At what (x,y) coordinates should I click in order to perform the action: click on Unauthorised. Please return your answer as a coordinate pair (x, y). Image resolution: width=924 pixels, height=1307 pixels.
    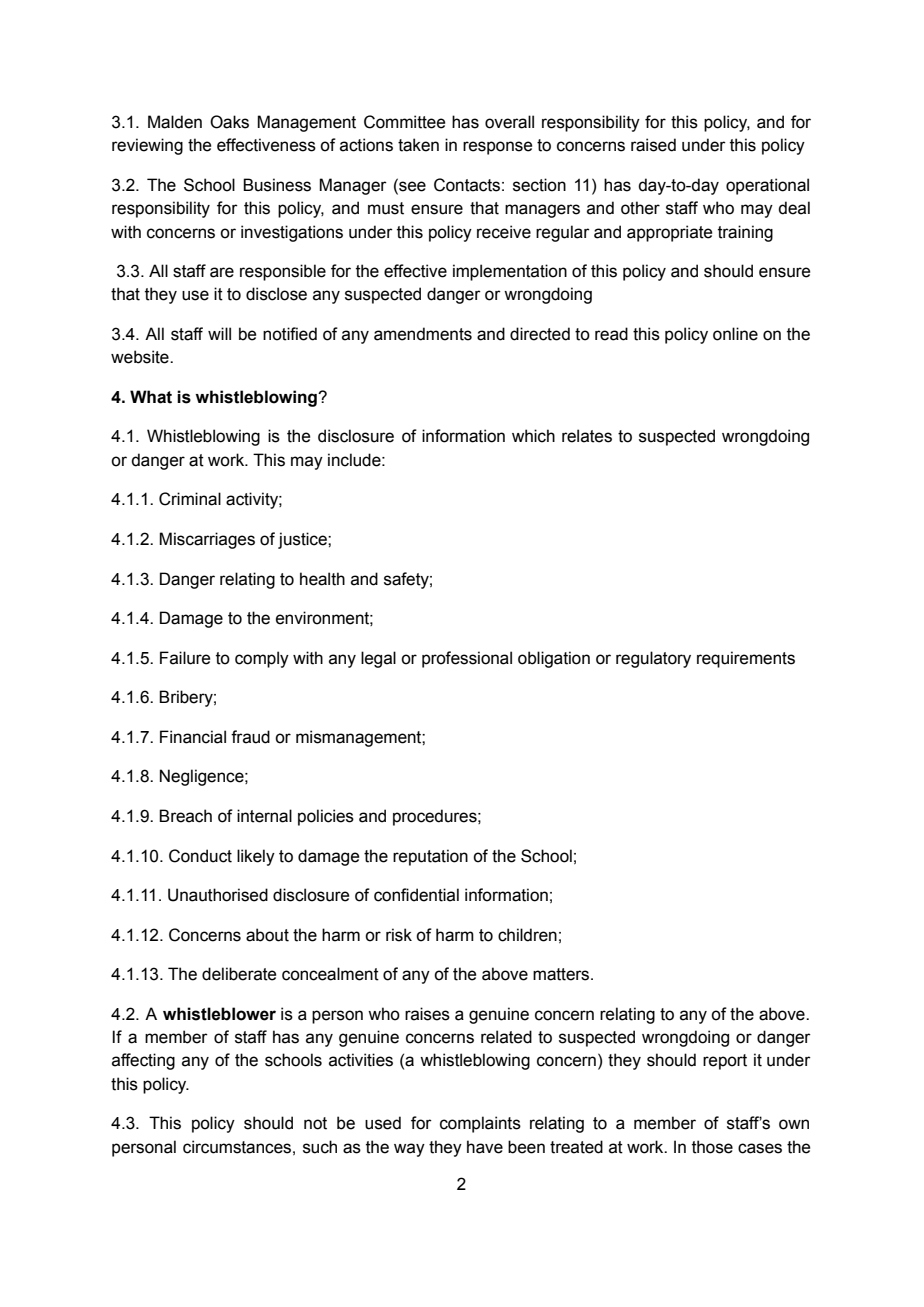
    Looking at the image, I should click on (218, 895).
